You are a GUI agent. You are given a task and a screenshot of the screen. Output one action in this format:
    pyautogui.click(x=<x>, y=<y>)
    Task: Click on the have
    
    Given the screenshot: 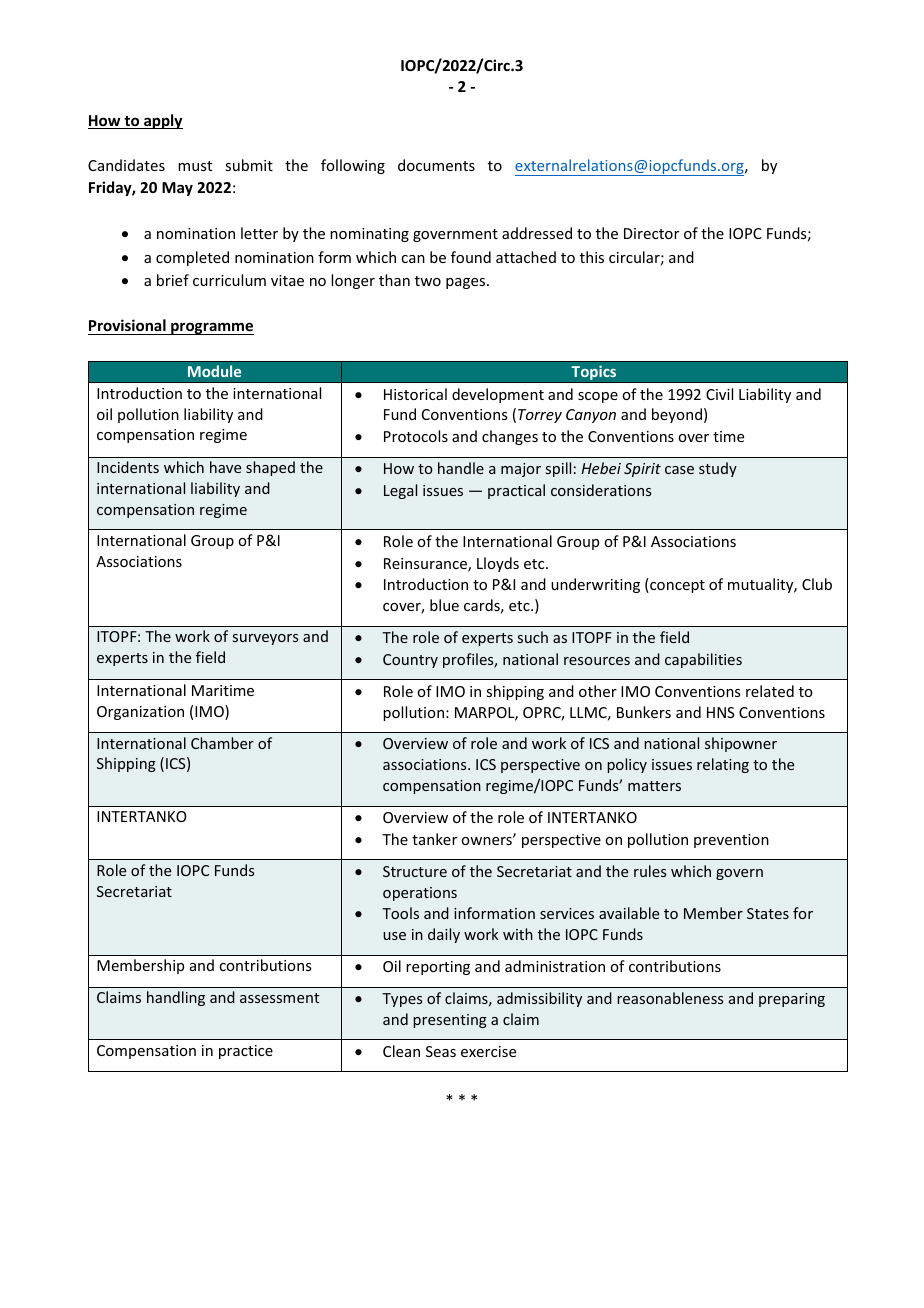 What is the action you would take?
    pyautogui.click(x=225, y=467)
